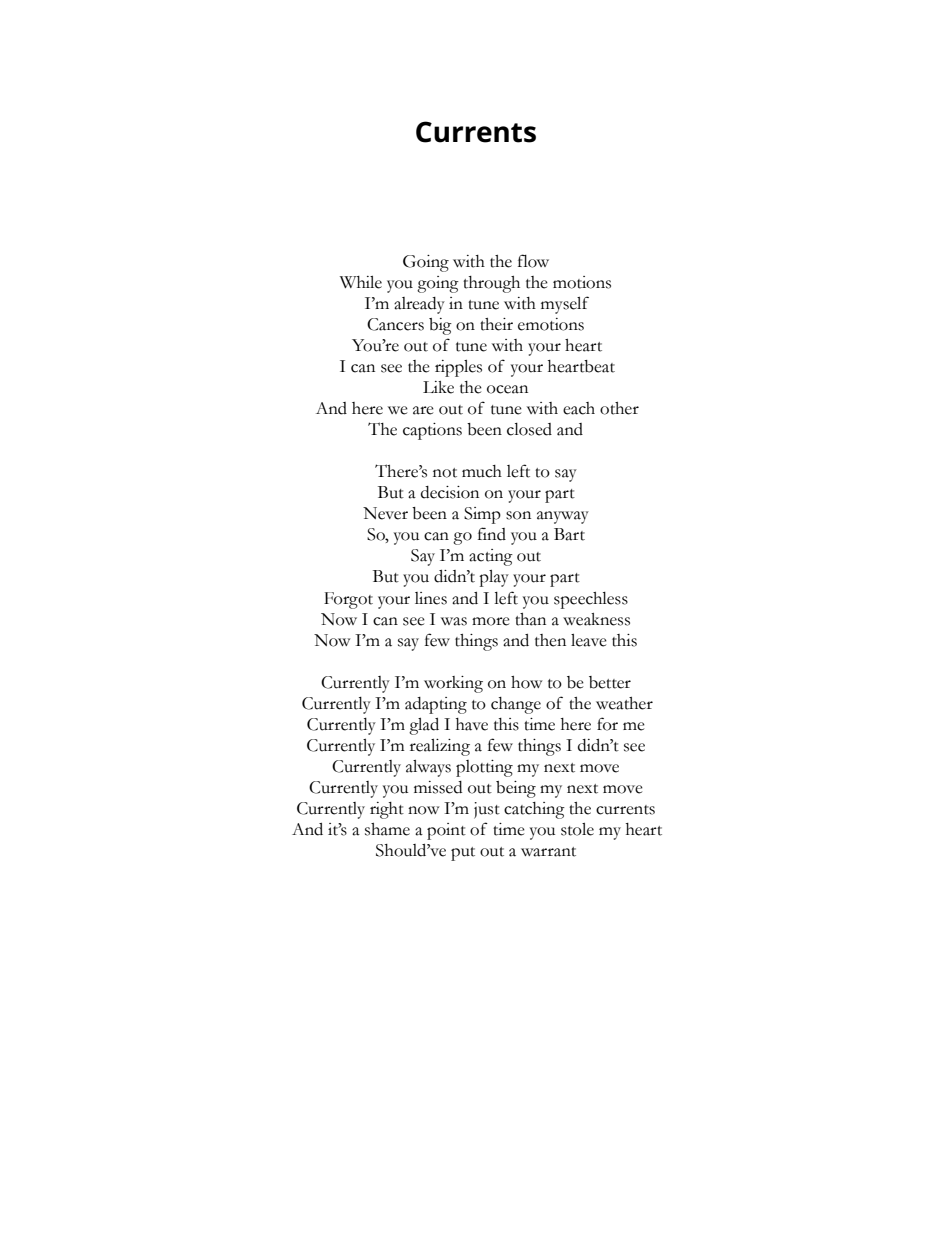 This screenshot has height=1233, width=952. I want to click on myself, so click(565, 305).
